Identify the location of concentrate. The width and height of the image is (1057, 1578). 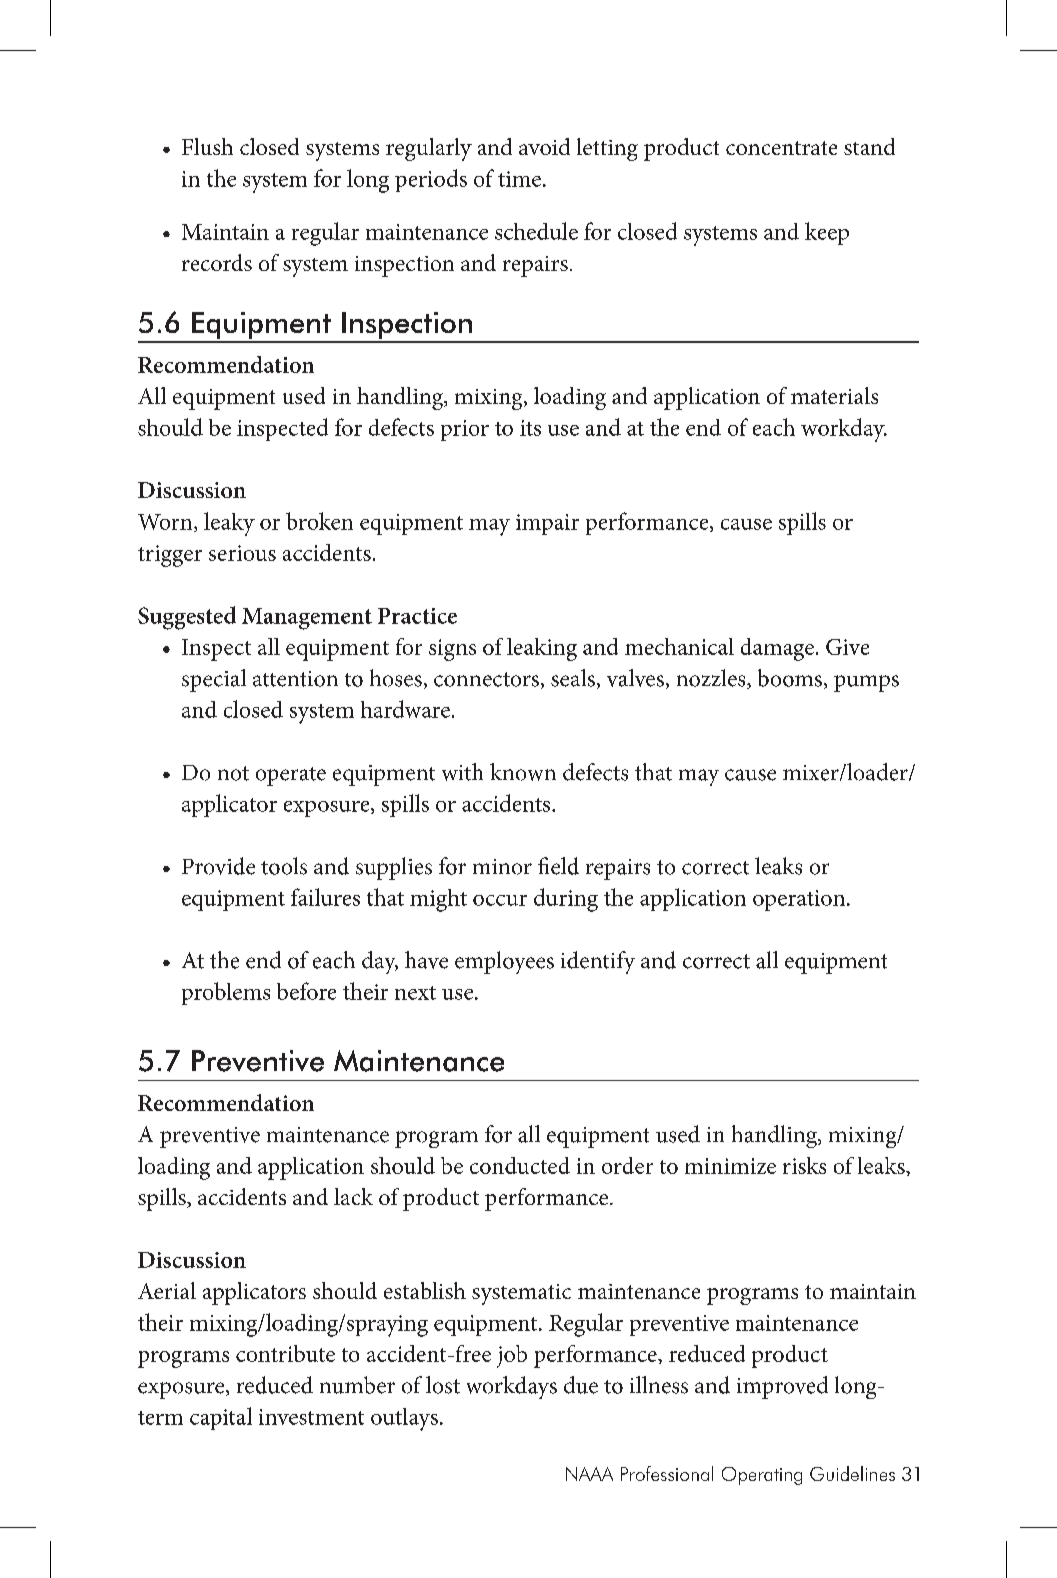
(781, 148).
